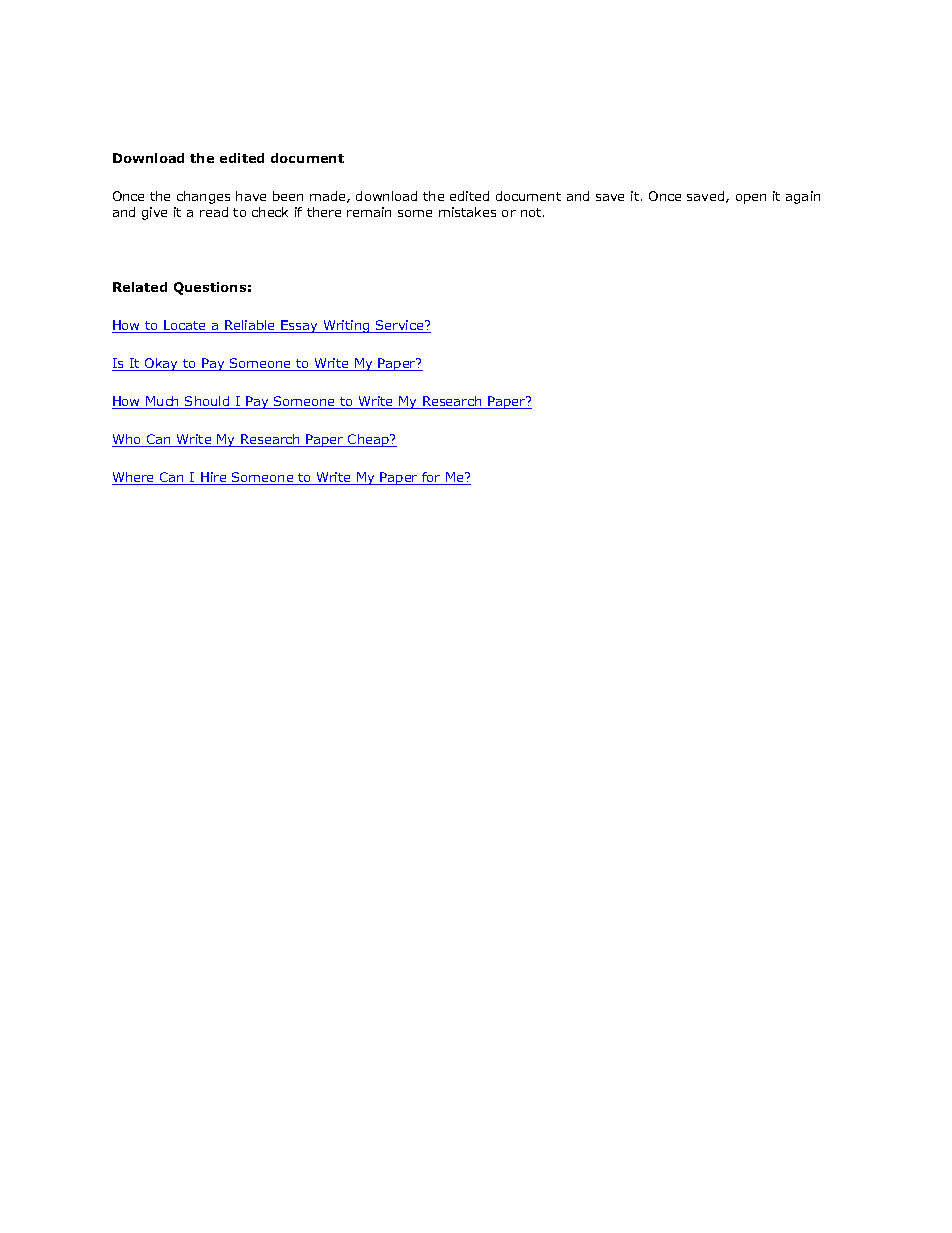  What do you see at coordinates (300, 326) in the screenshot?
I see `Essay` at bounding box center [300, 326].
